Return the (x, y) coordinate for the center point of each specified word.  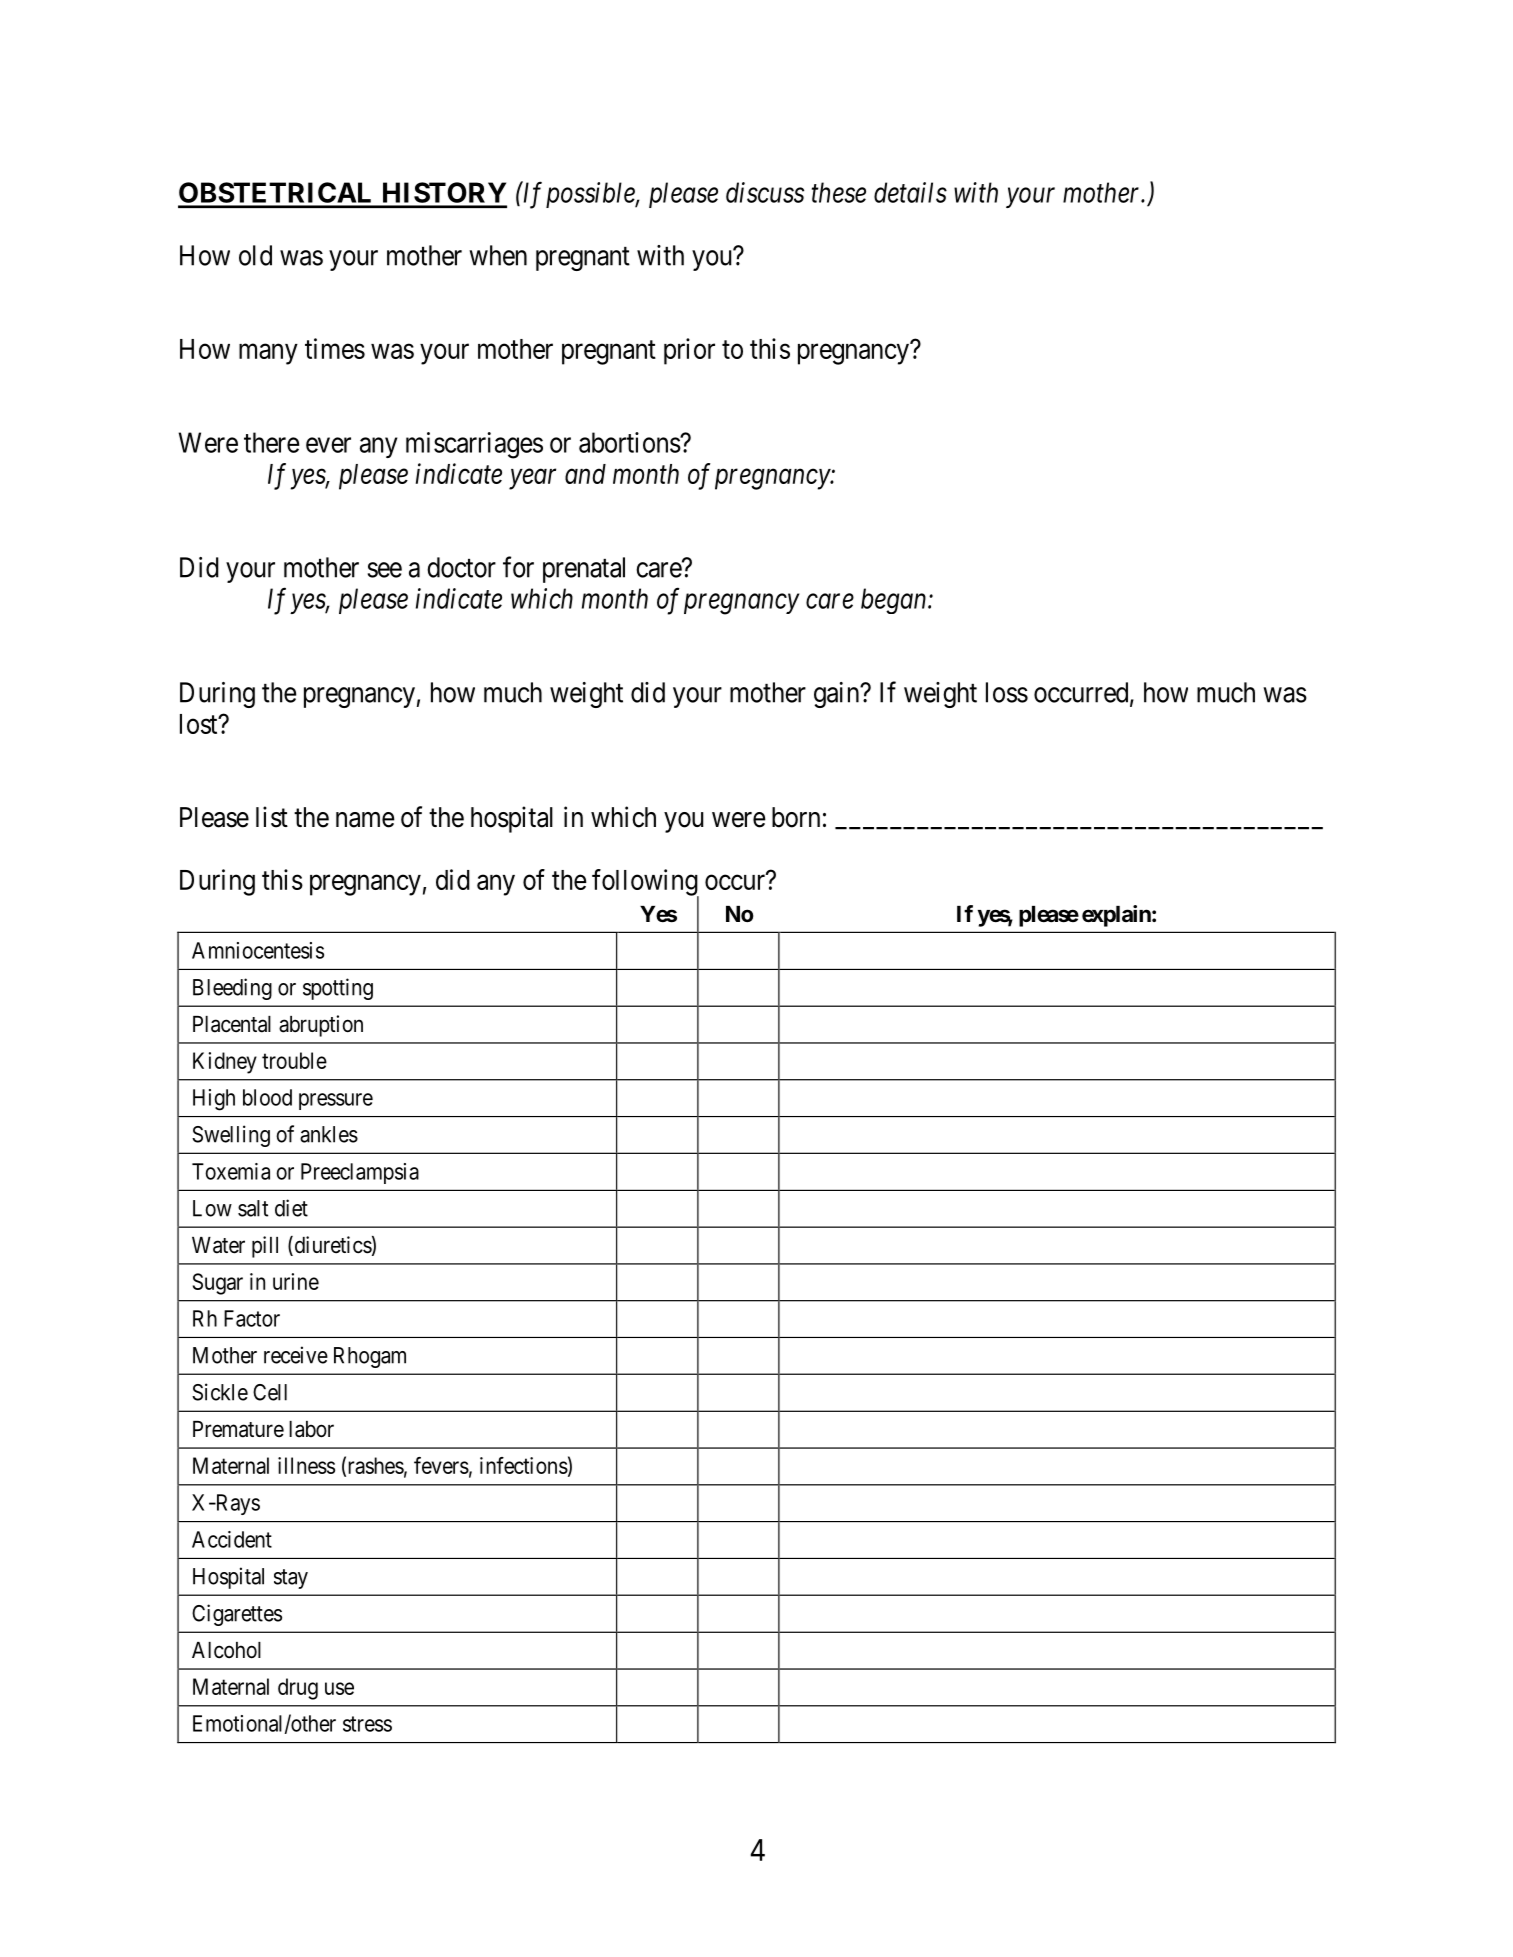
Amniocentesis (258, 950)
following (645, 883)
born (796, 817)
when (498, 255)
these (839, 192)
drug (298, 1689)
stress (367, 1724)
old (255, 255)
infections (524, 1465)
